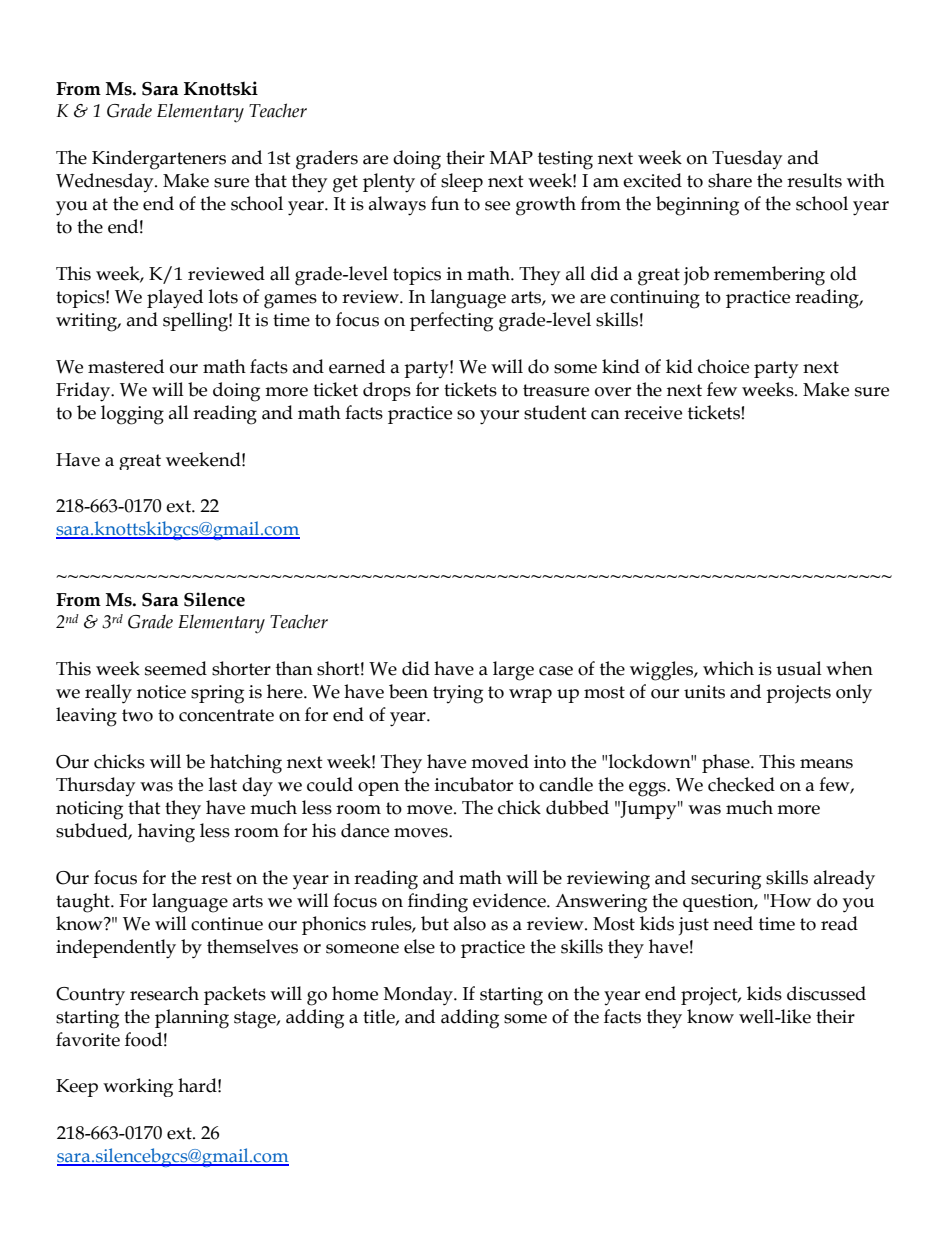  I want to click on usual, so click(799, 668).
